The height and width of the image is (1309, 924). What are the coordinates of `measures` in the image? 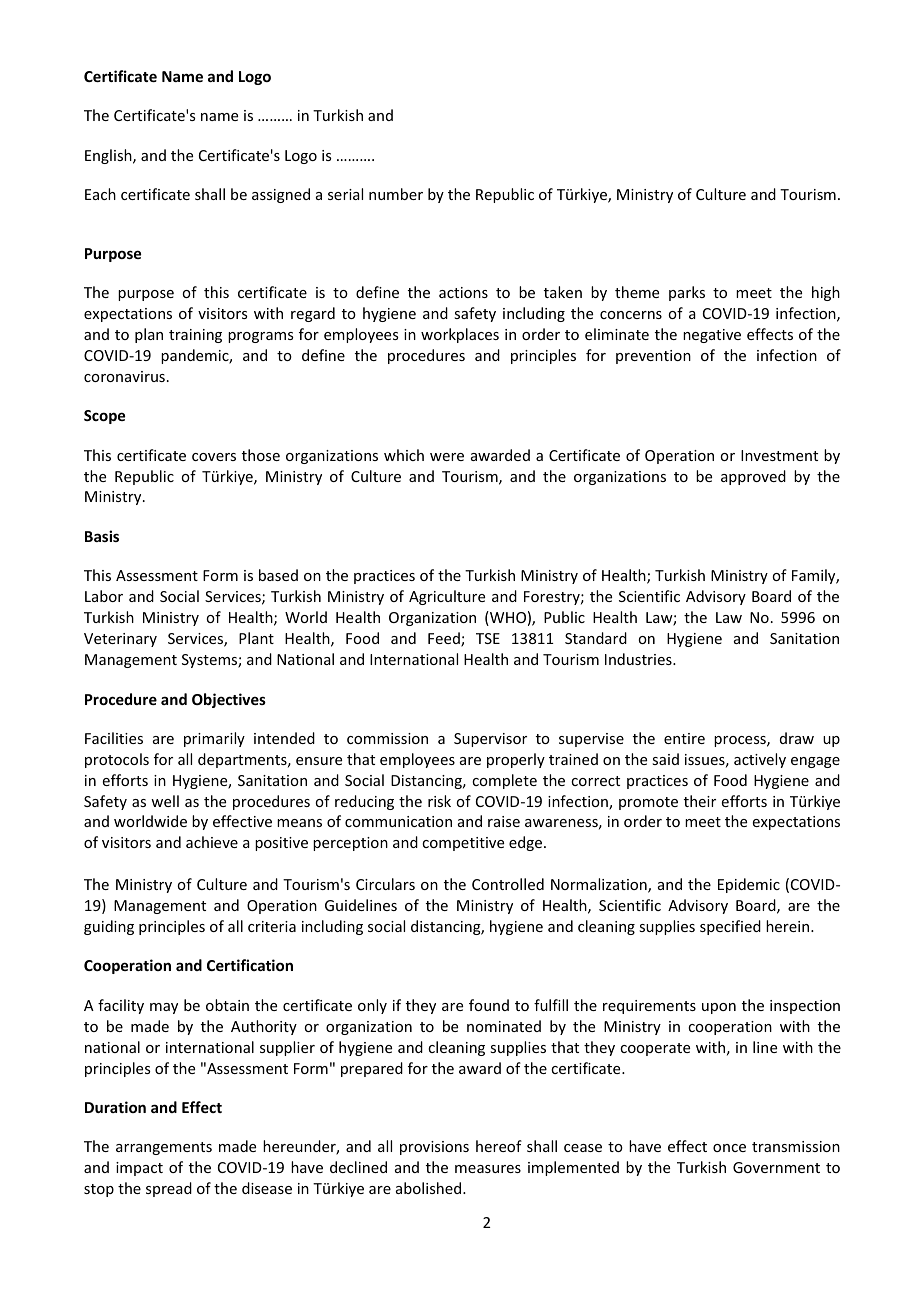 It's located at (488, 1169).
